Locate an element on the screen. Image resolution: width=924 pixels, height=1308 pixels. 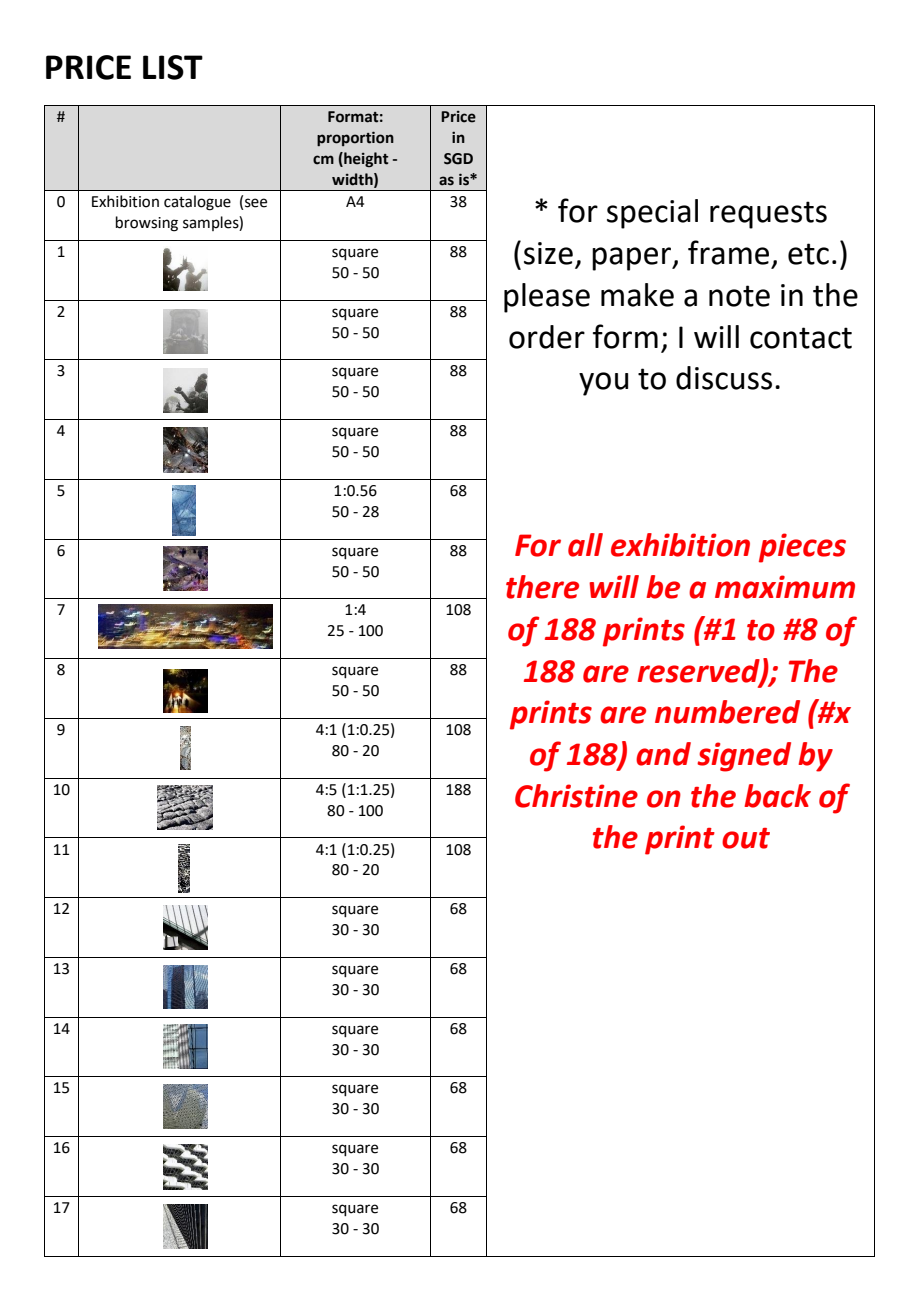
requests is located at coordinates (768, 215).
